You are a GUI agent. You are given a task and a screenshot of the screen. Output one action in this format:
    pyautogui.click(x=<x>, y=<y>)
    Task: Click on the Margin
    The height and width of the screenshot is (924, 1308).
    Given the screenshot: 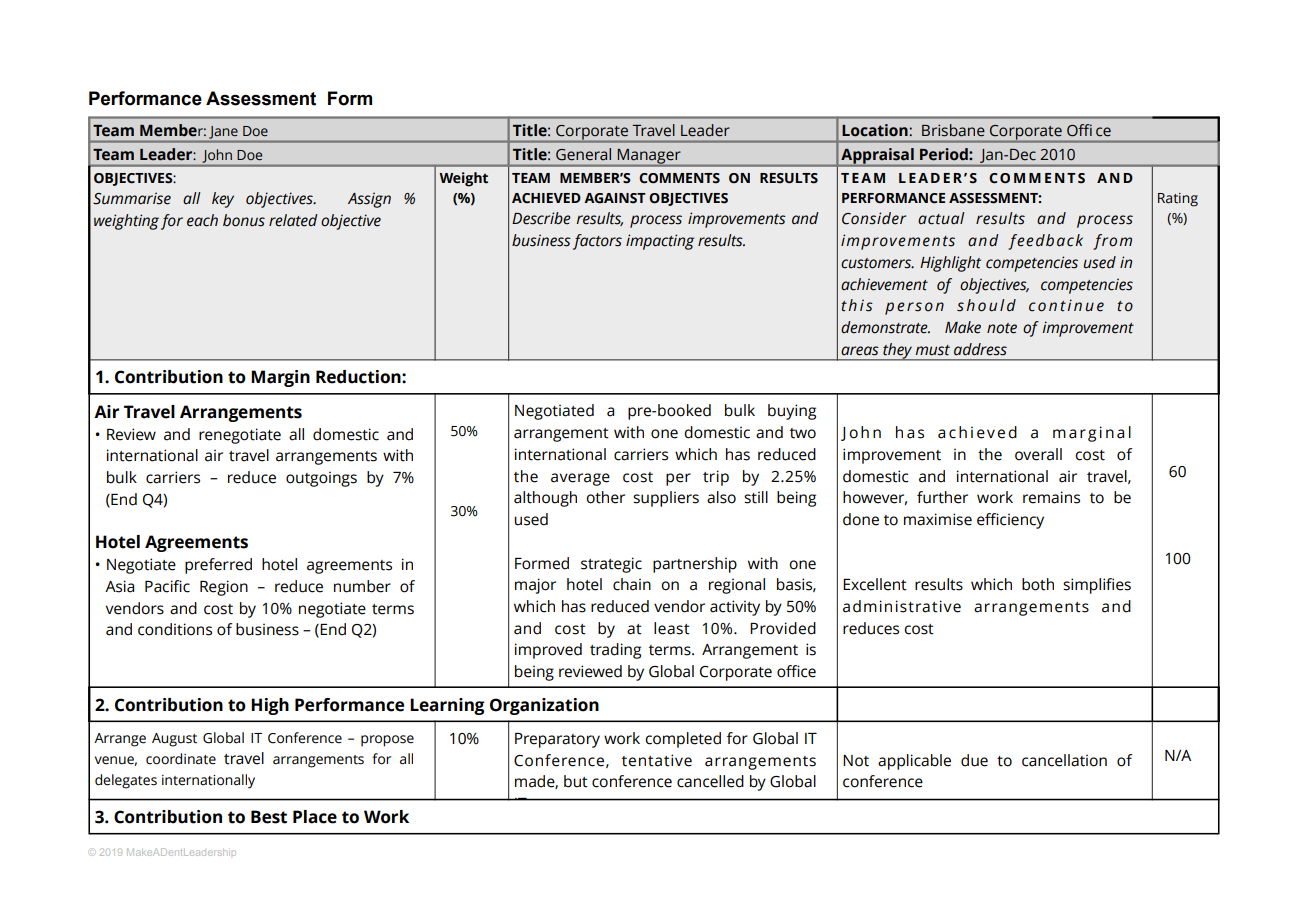 What is the action you would take?
    pyautogui.click(x=280, y=378)
